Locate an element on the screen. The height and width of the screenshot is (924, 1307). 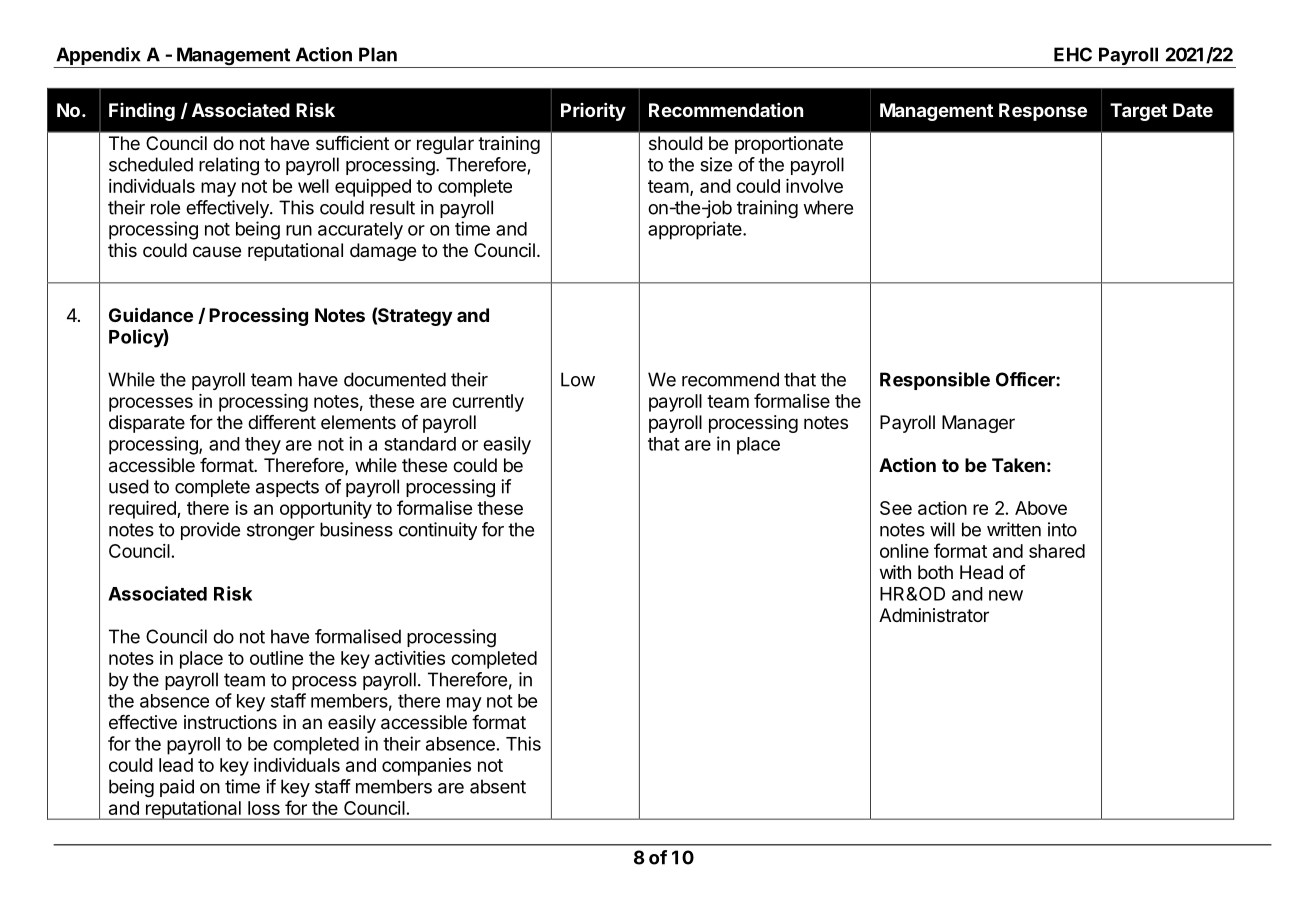
Administrator is located at coordinates (934, 615).
